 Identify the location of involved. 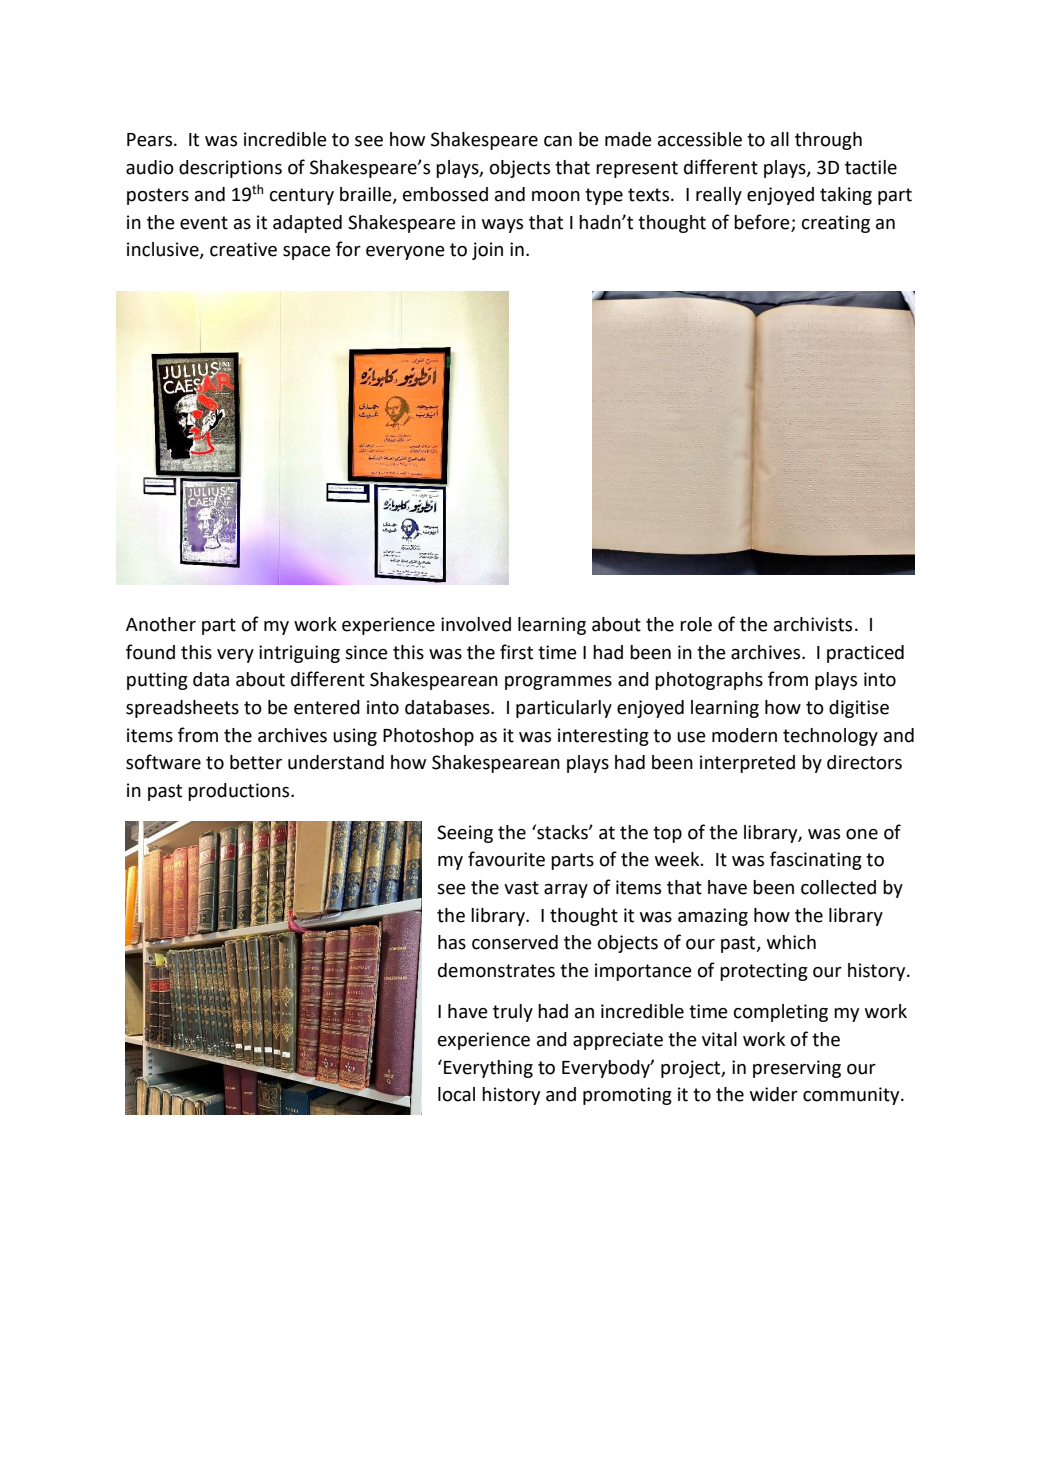
(476, 624).
